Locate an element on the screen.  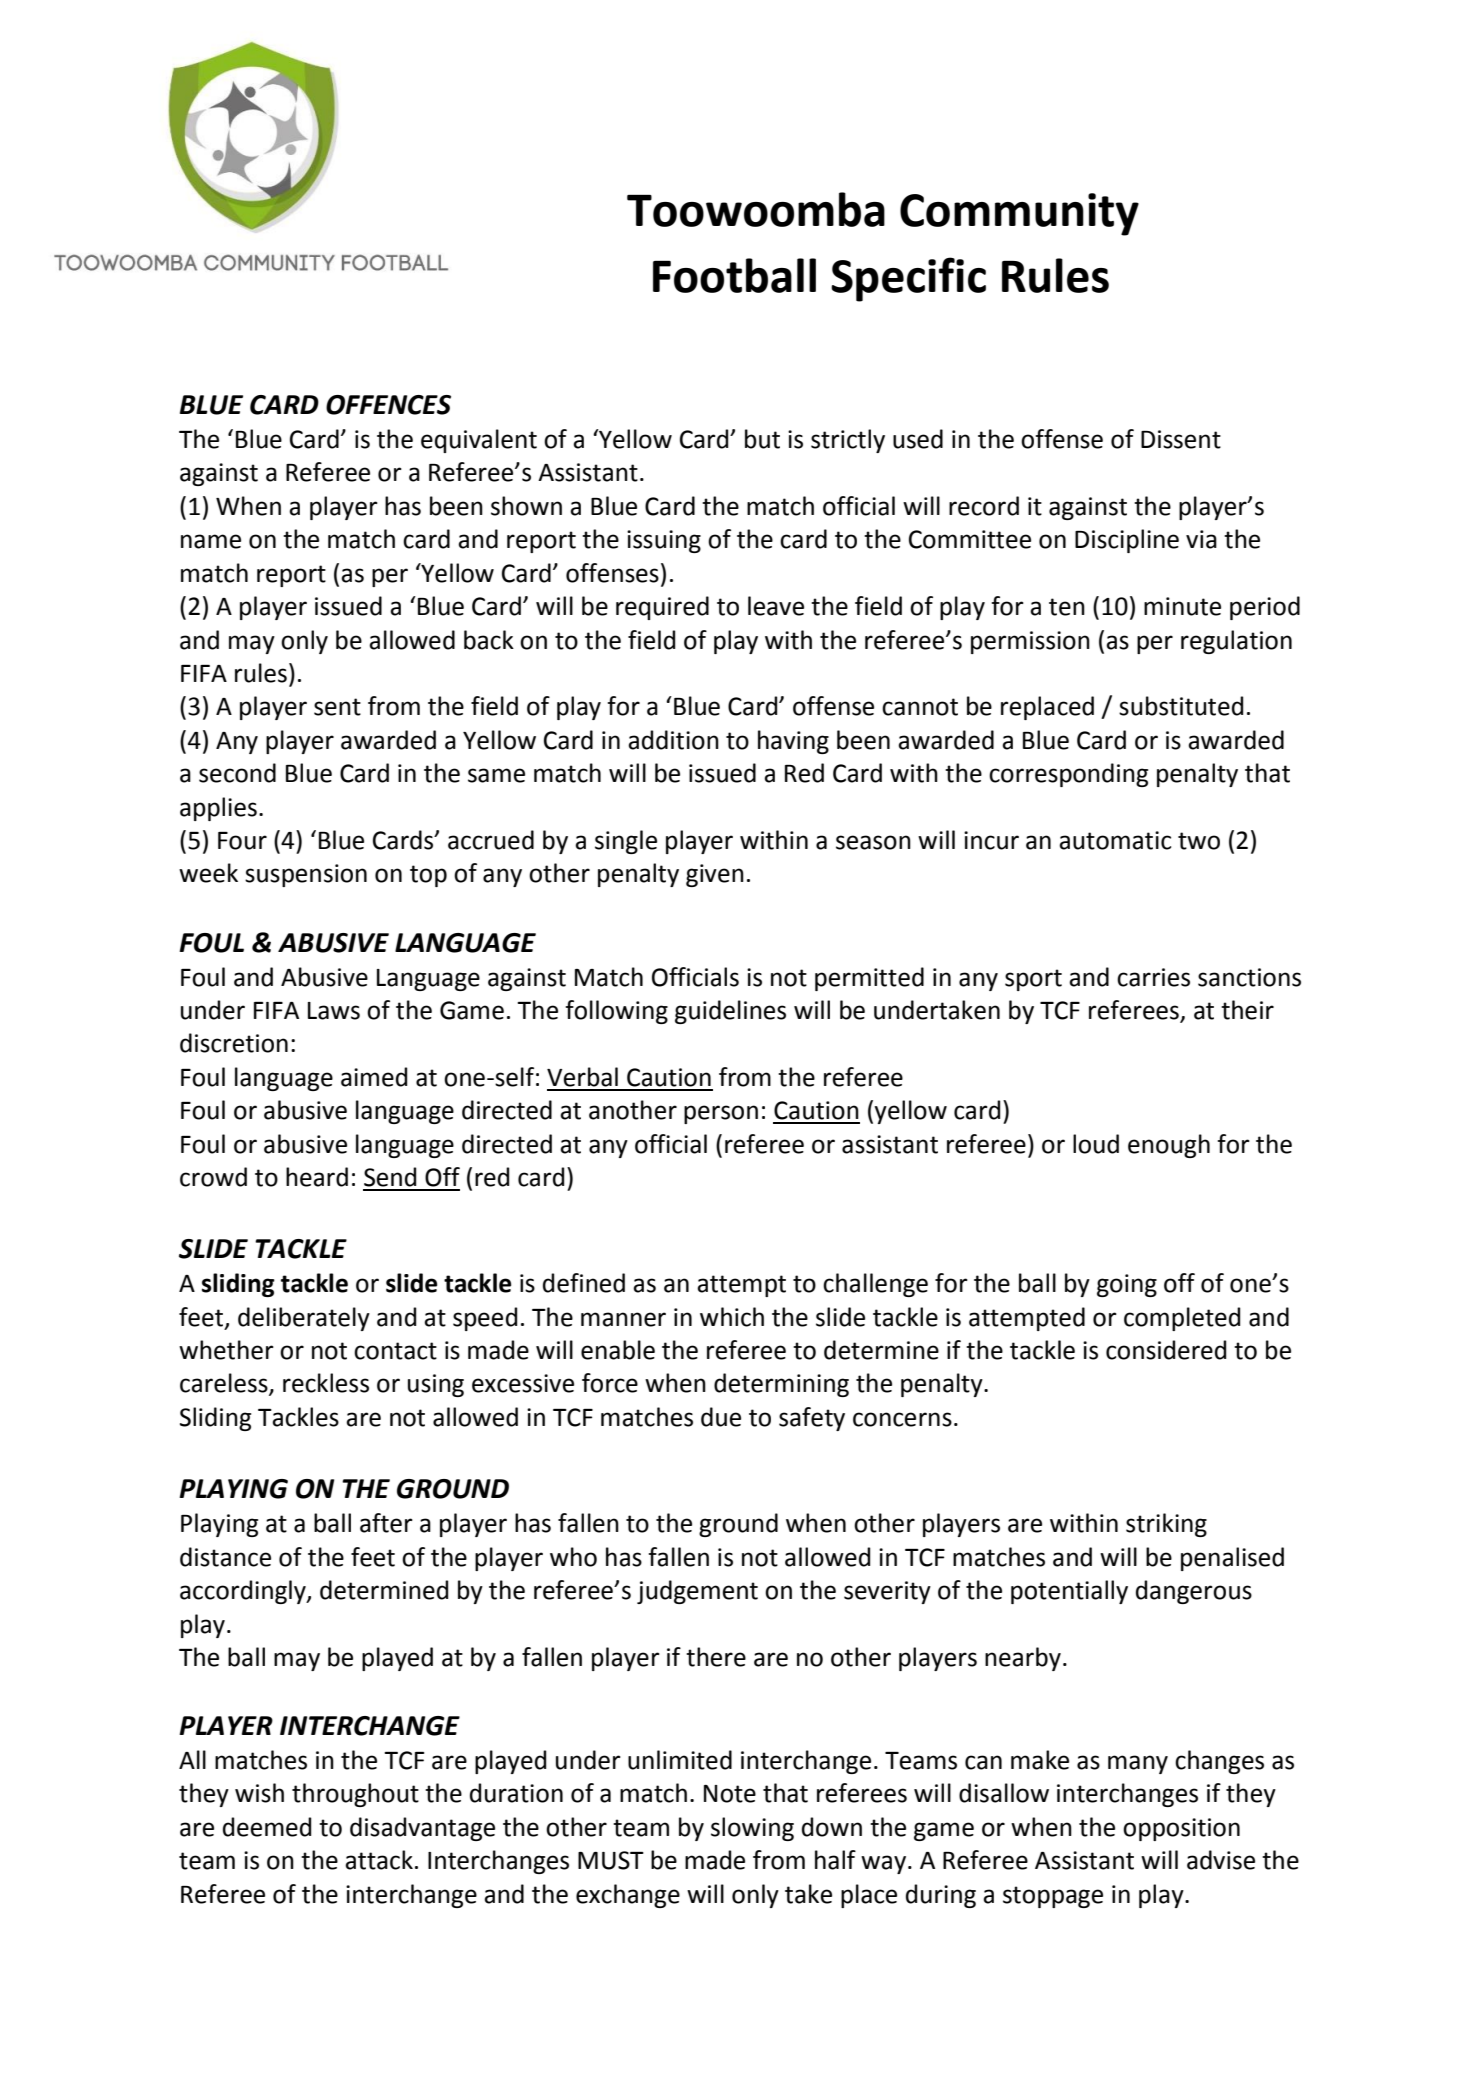
attack is located at coordinates (379, 1860).
